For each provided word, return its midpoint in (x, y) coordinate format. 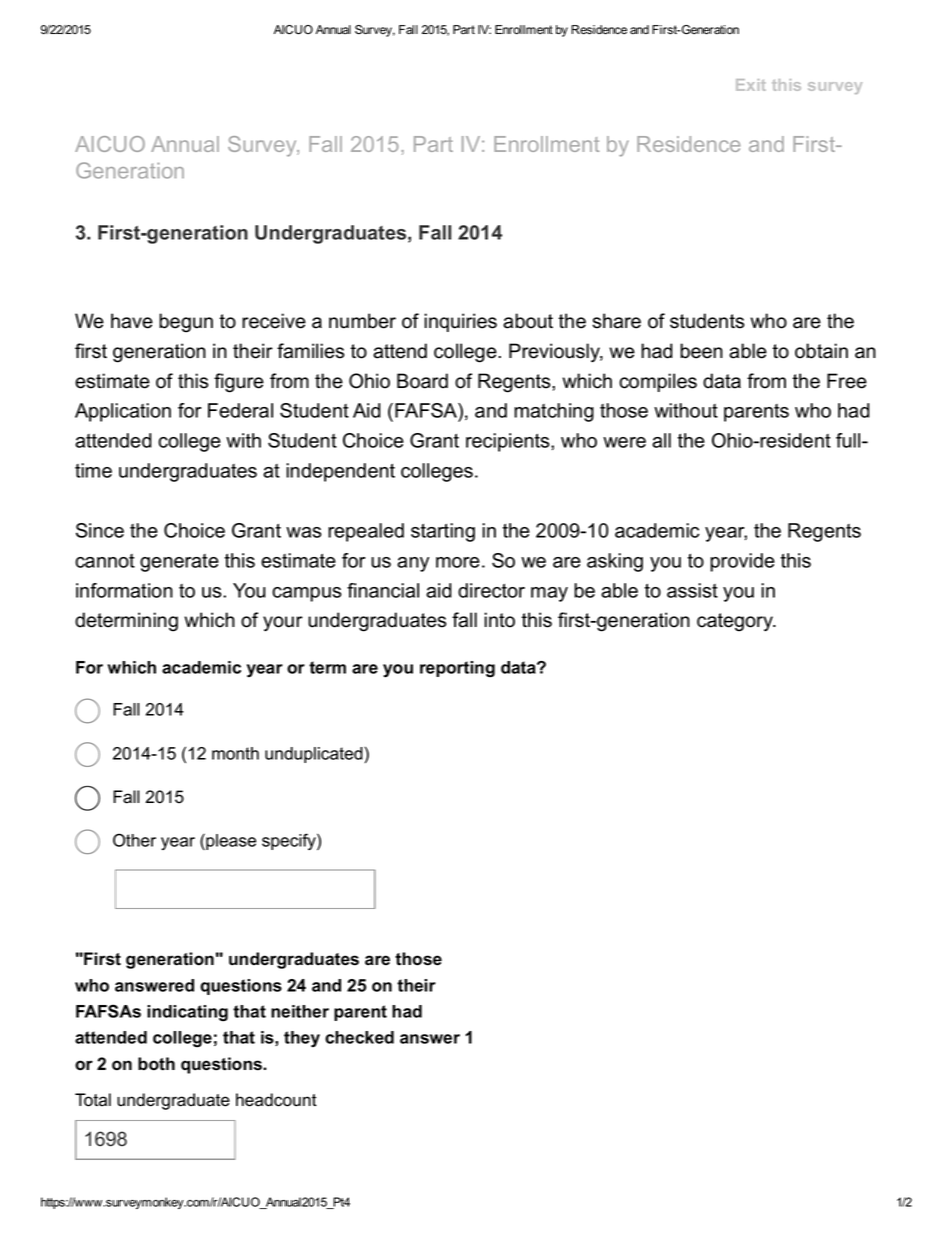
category (736, 622)
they (302, 1039)
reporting (457, 669)
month (235, 753)
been (701, 351)
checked (359, 1037)
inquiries (460, 322)
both (156, 1064)
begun (186, 323)
